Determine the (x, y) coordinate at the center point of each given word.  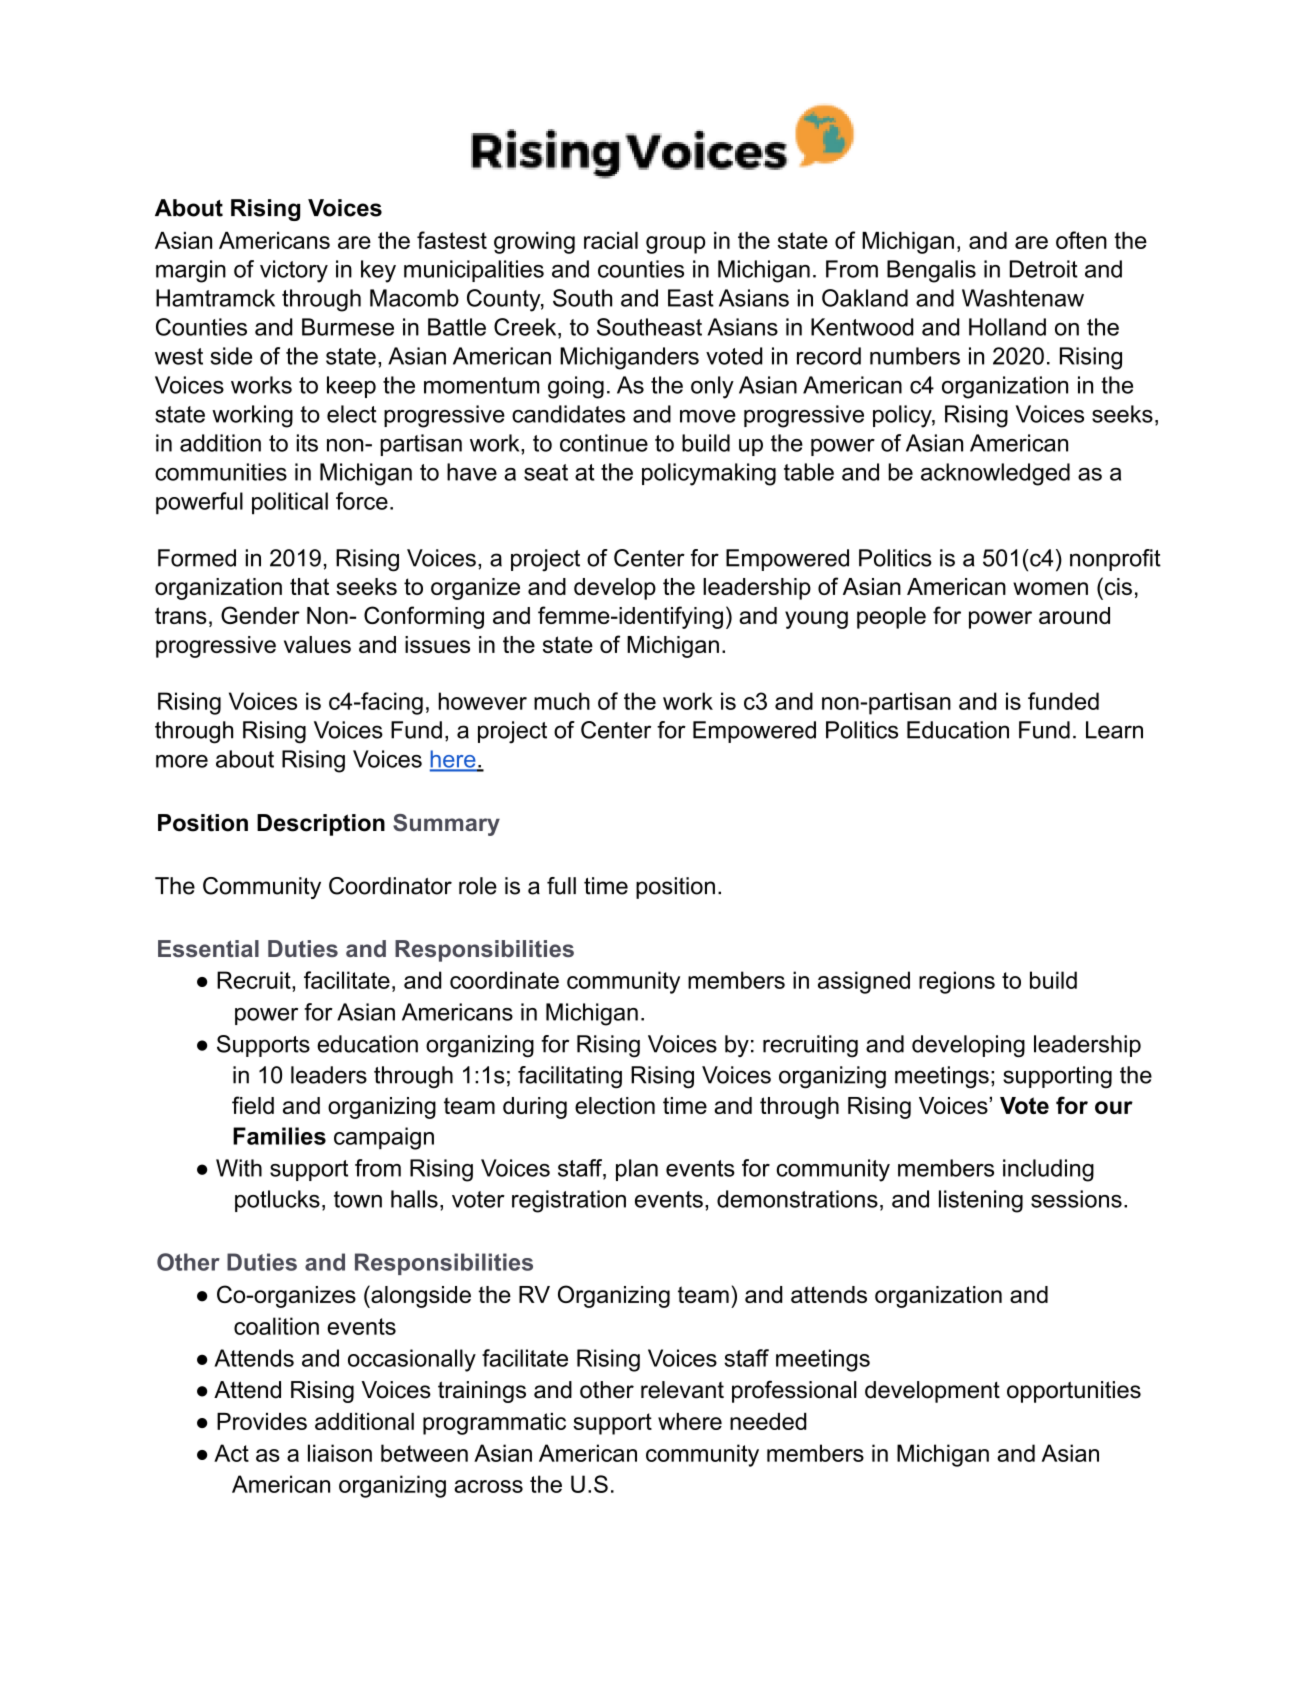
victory (294, 271)
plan (637, 1170)
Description (321, 825)
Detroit (1044, 269)
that (309, 586)
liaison (340, 1453)
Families (279, 1136)
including (1048, 1170)
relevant (682, 1390)
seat (546, 472)
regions (957, 982)
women (1050, 588)
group (675, 245)
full (561, 886)
